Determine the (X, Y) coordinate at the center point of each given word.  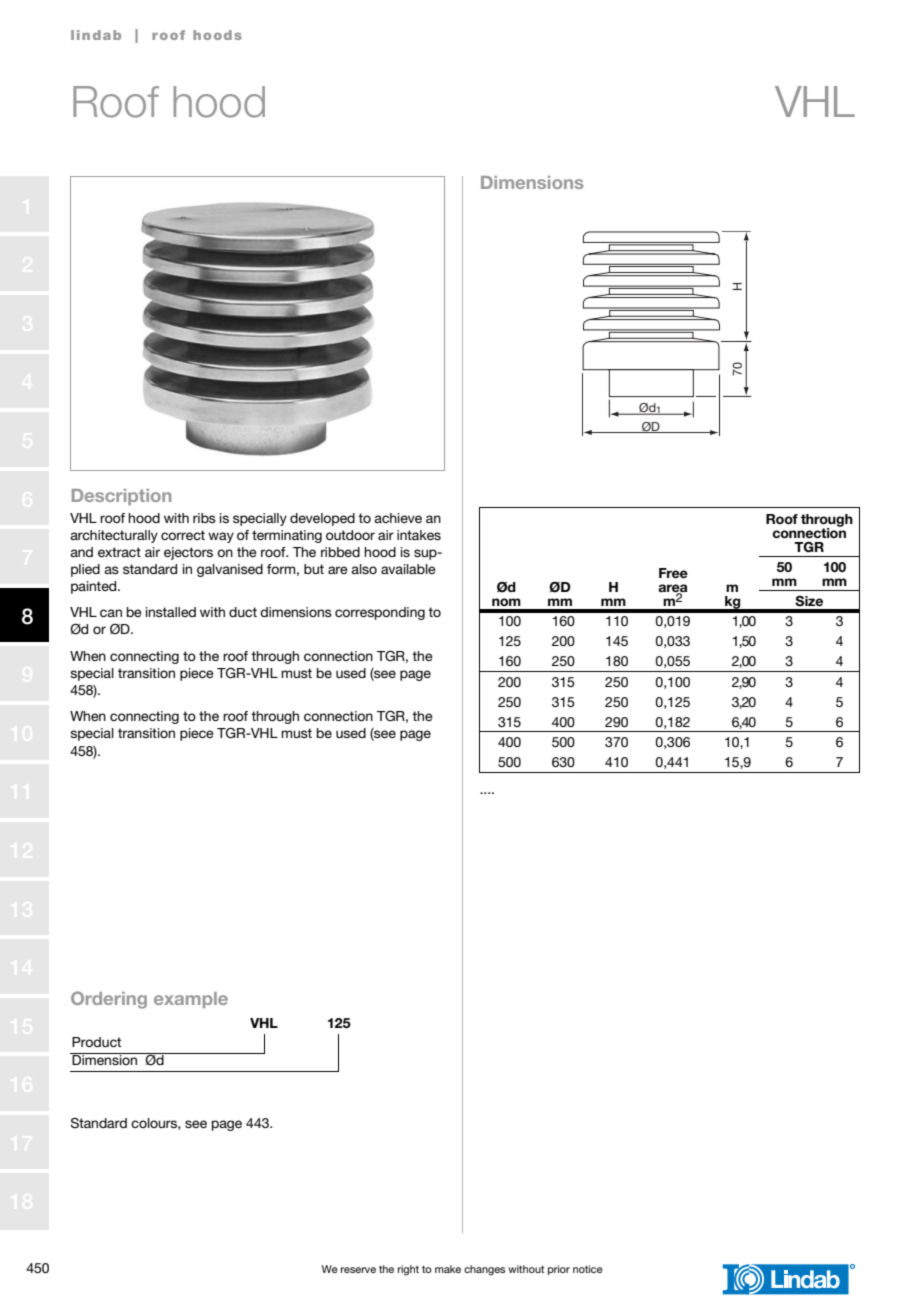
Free (673, 573)
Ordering (109, 1000)
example (191, 1000)
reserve (358, 1270)
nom (506, 602)
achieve (398, 518)
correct (183, 535)
